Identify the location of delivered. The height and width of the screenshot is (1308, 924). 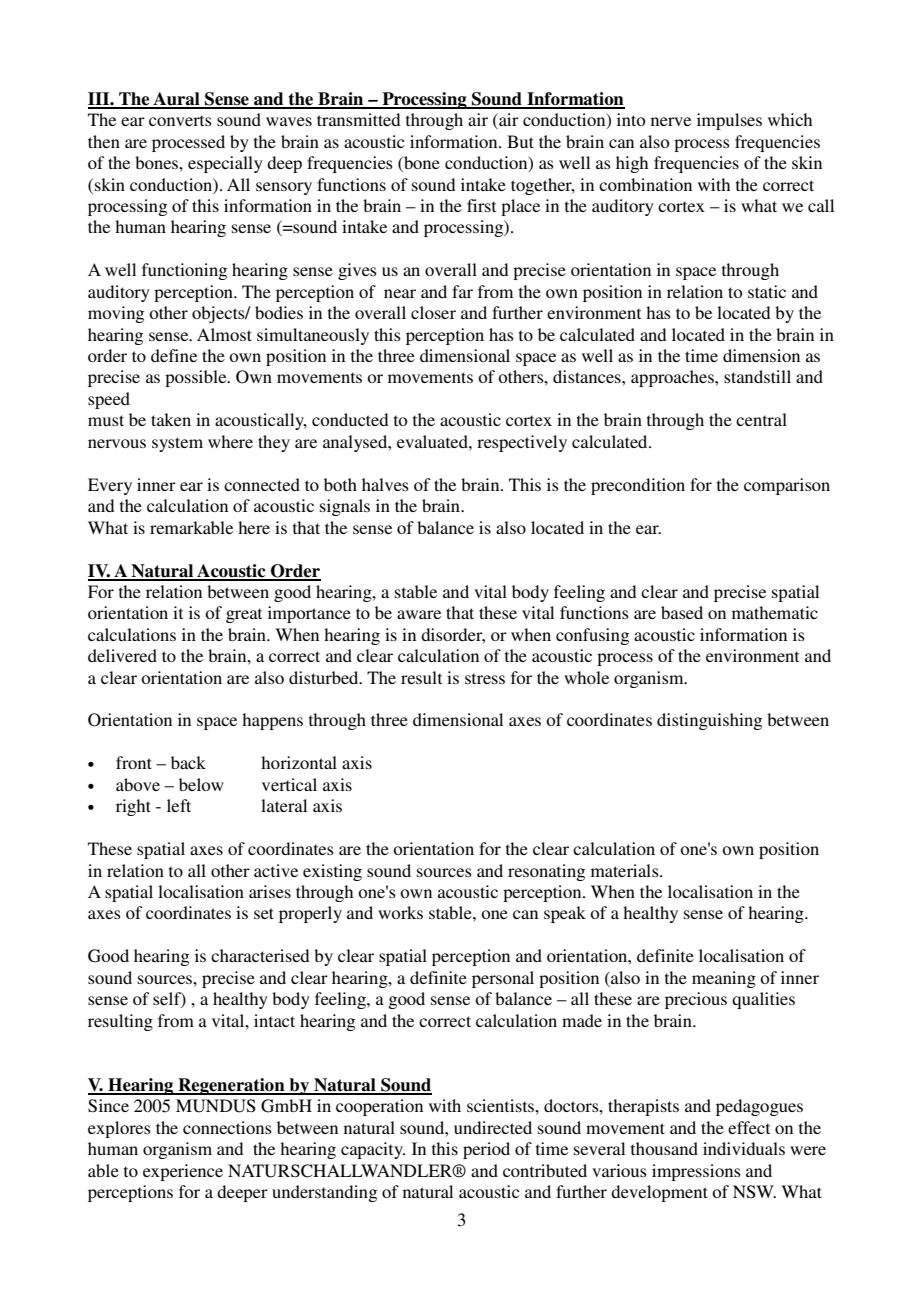
(122, 655).
